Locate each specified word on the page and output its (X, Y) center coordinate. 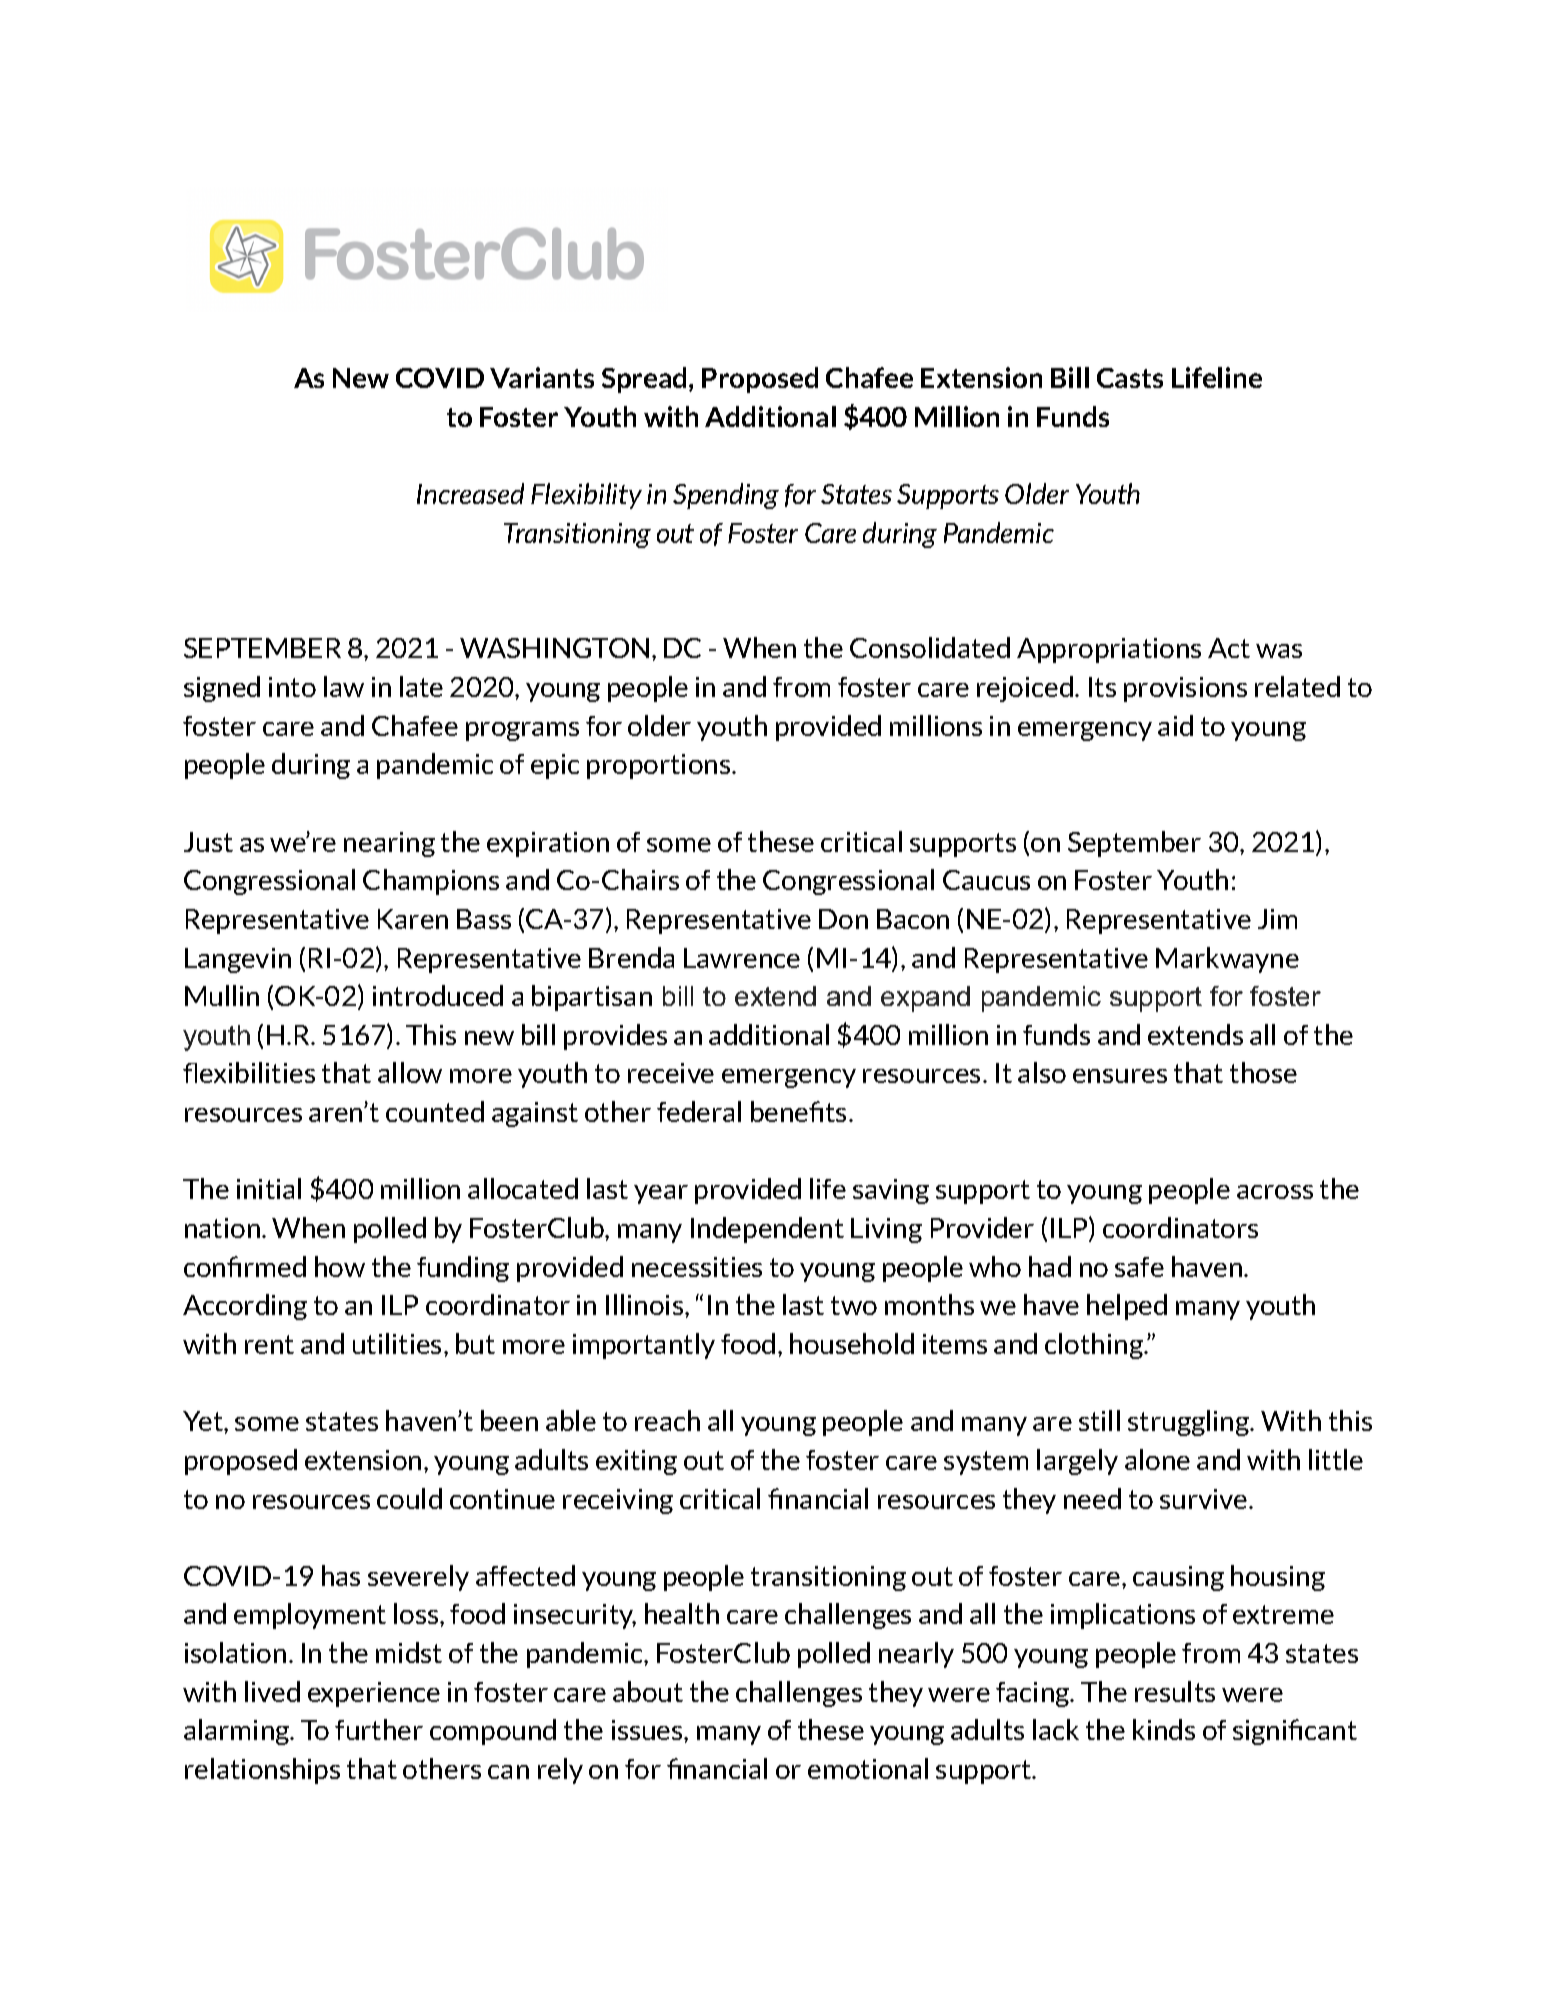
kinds (1164, 1729)
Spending (726, 496)
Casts (1130, 378)
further (379, 1729)
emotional (868, 1768)
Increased (470, 493)
